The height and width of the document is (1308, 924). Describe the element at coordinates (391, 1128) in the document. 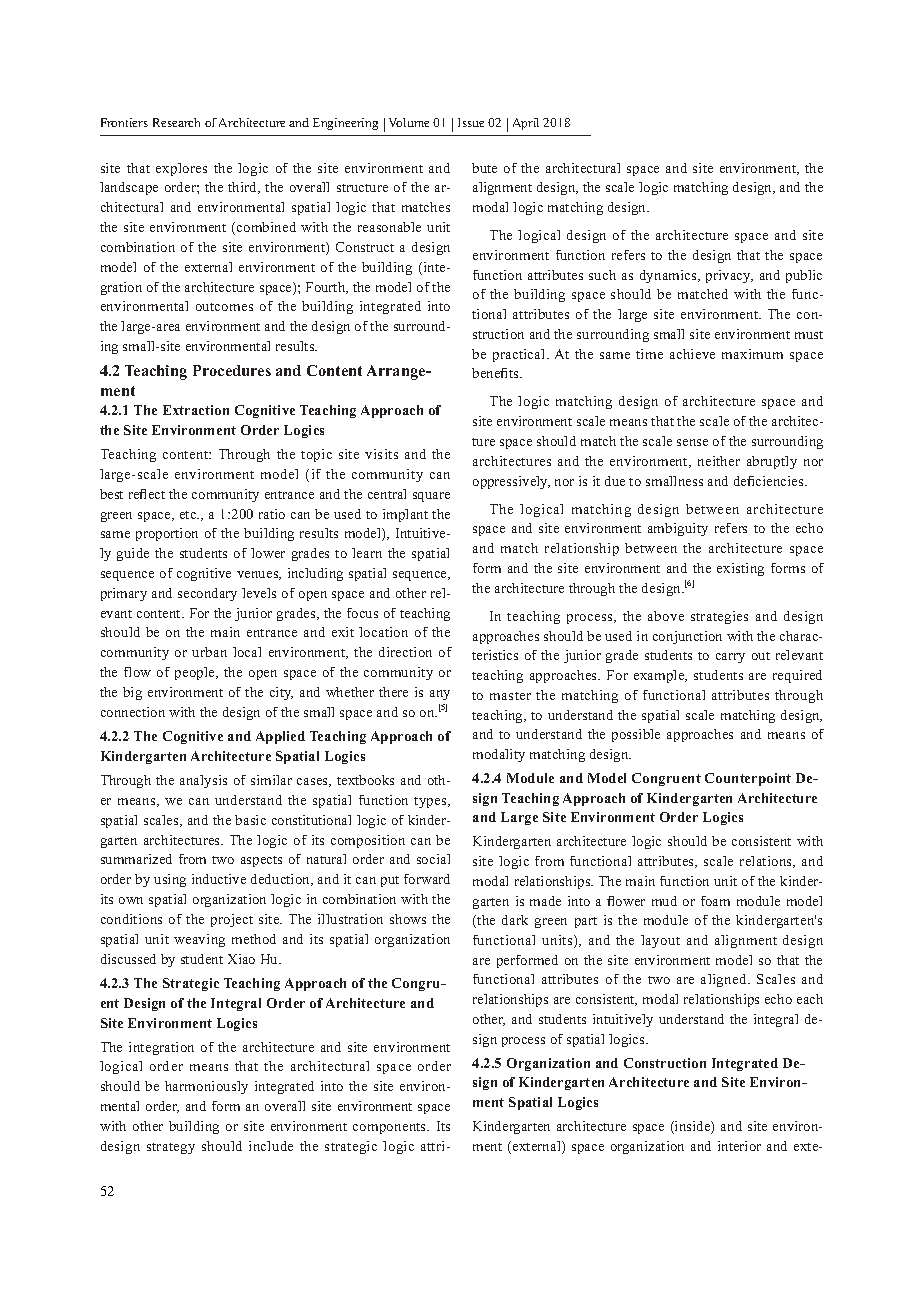

I see `components` at that location.
